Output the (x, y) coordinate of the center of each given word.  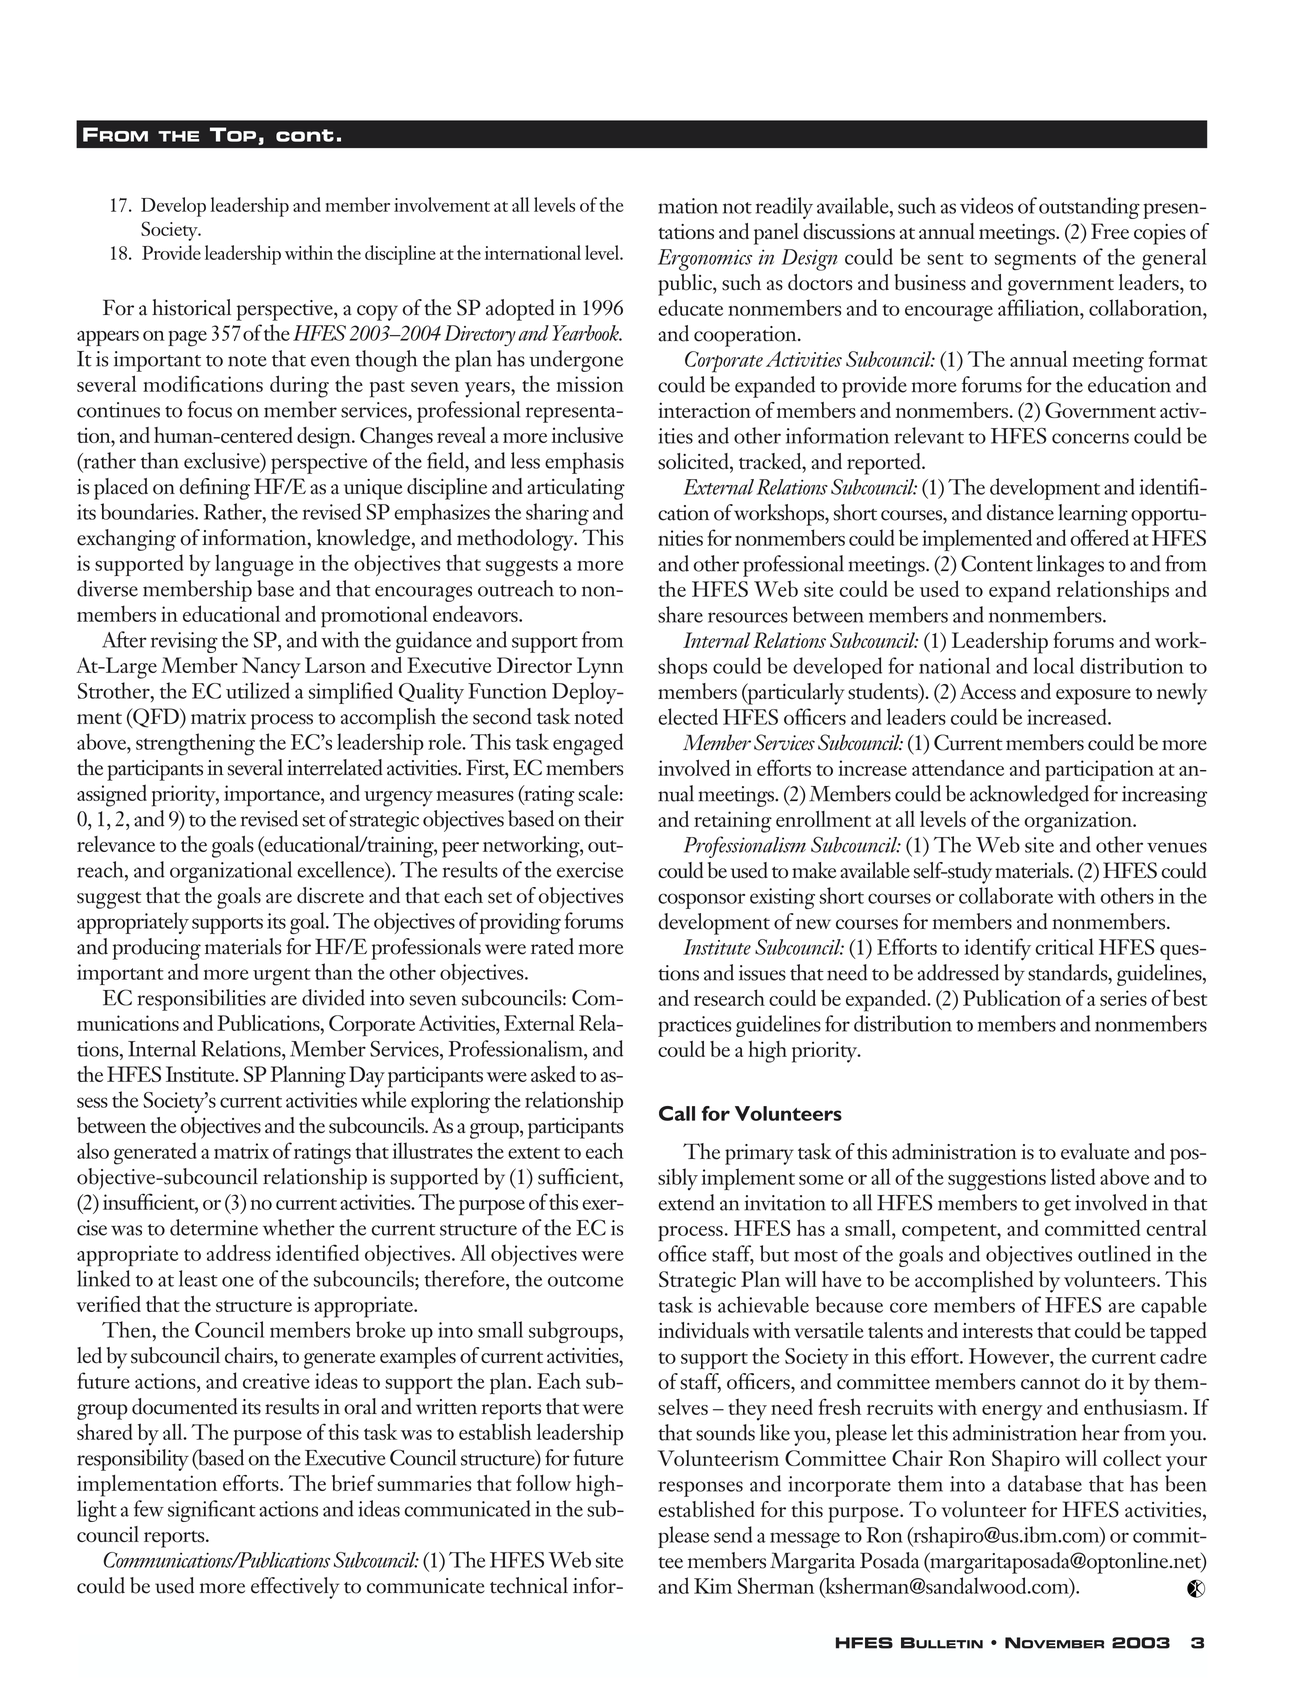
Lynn (600, 668)
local (1053, 665)
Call (677, 1113)
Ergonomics (705, 260)
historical (191, 307)
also (93, 1150)
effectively (295, 1588)
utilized (258, 690)
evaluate (1095, 1151)
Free (1110, 231)
